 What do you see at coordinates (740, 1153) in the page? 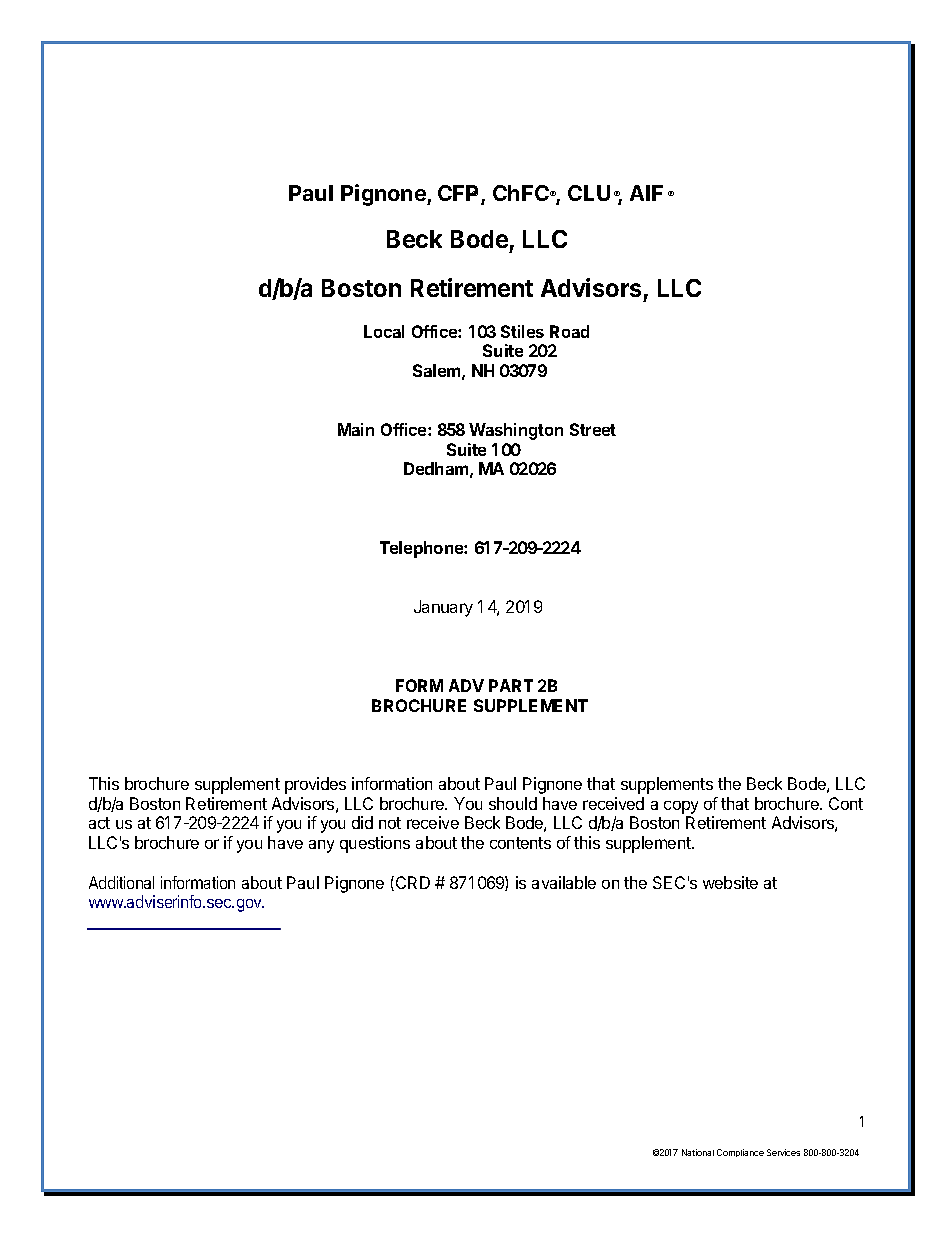
I see `Compliance` at bounding box center [740, 1153].
